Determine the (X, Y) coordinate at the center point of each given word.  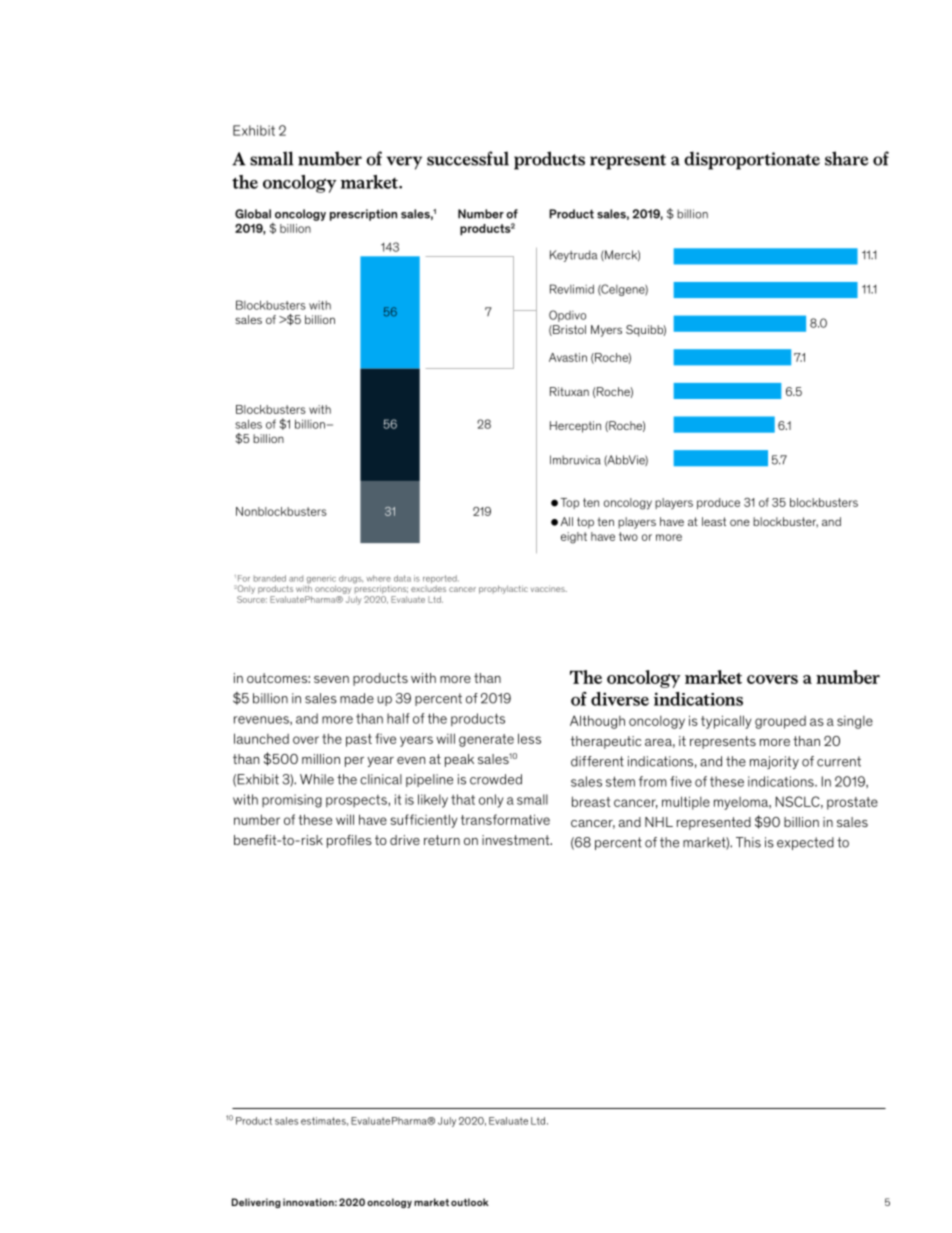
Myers (606, 331)
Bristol (568, 330)
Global (253, 214)
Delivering (256, 1203)
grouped (780, 722)
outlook (470, 1202)
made (357, 698)
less (529, 738)
